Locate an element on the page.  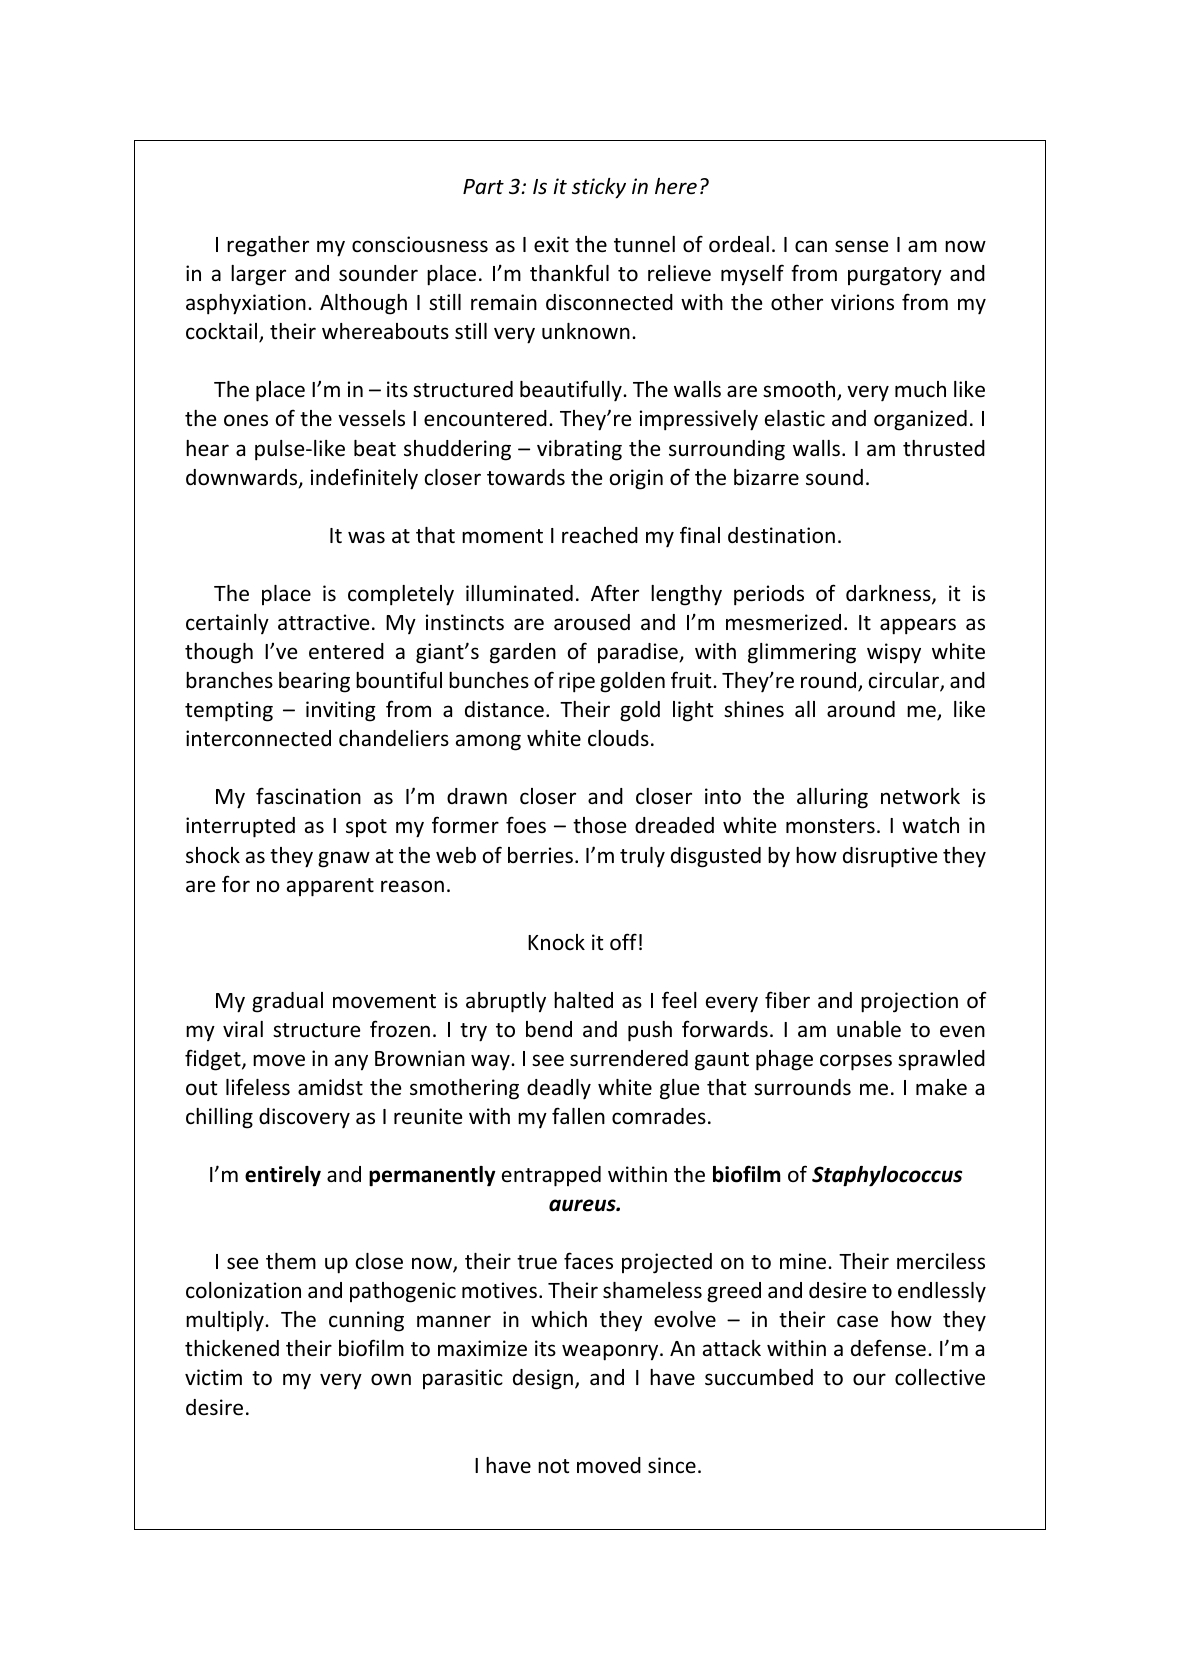
victim is located at coordinates (213, 1377).
